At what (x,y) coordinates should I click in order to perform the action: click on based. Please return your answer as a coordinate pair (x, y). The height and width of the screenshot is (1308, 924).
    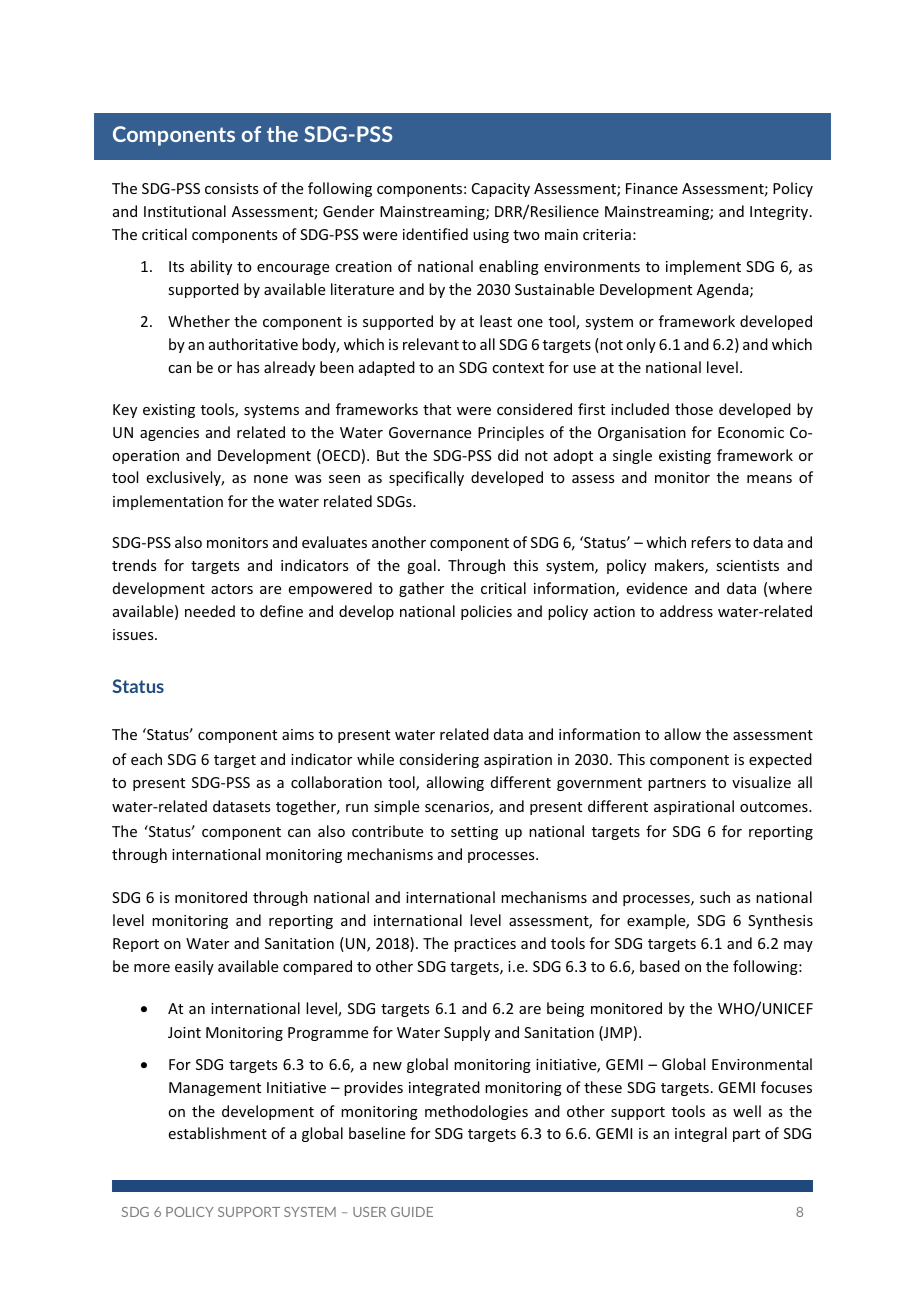
    Looking at the image, I should click on (660, 966).
